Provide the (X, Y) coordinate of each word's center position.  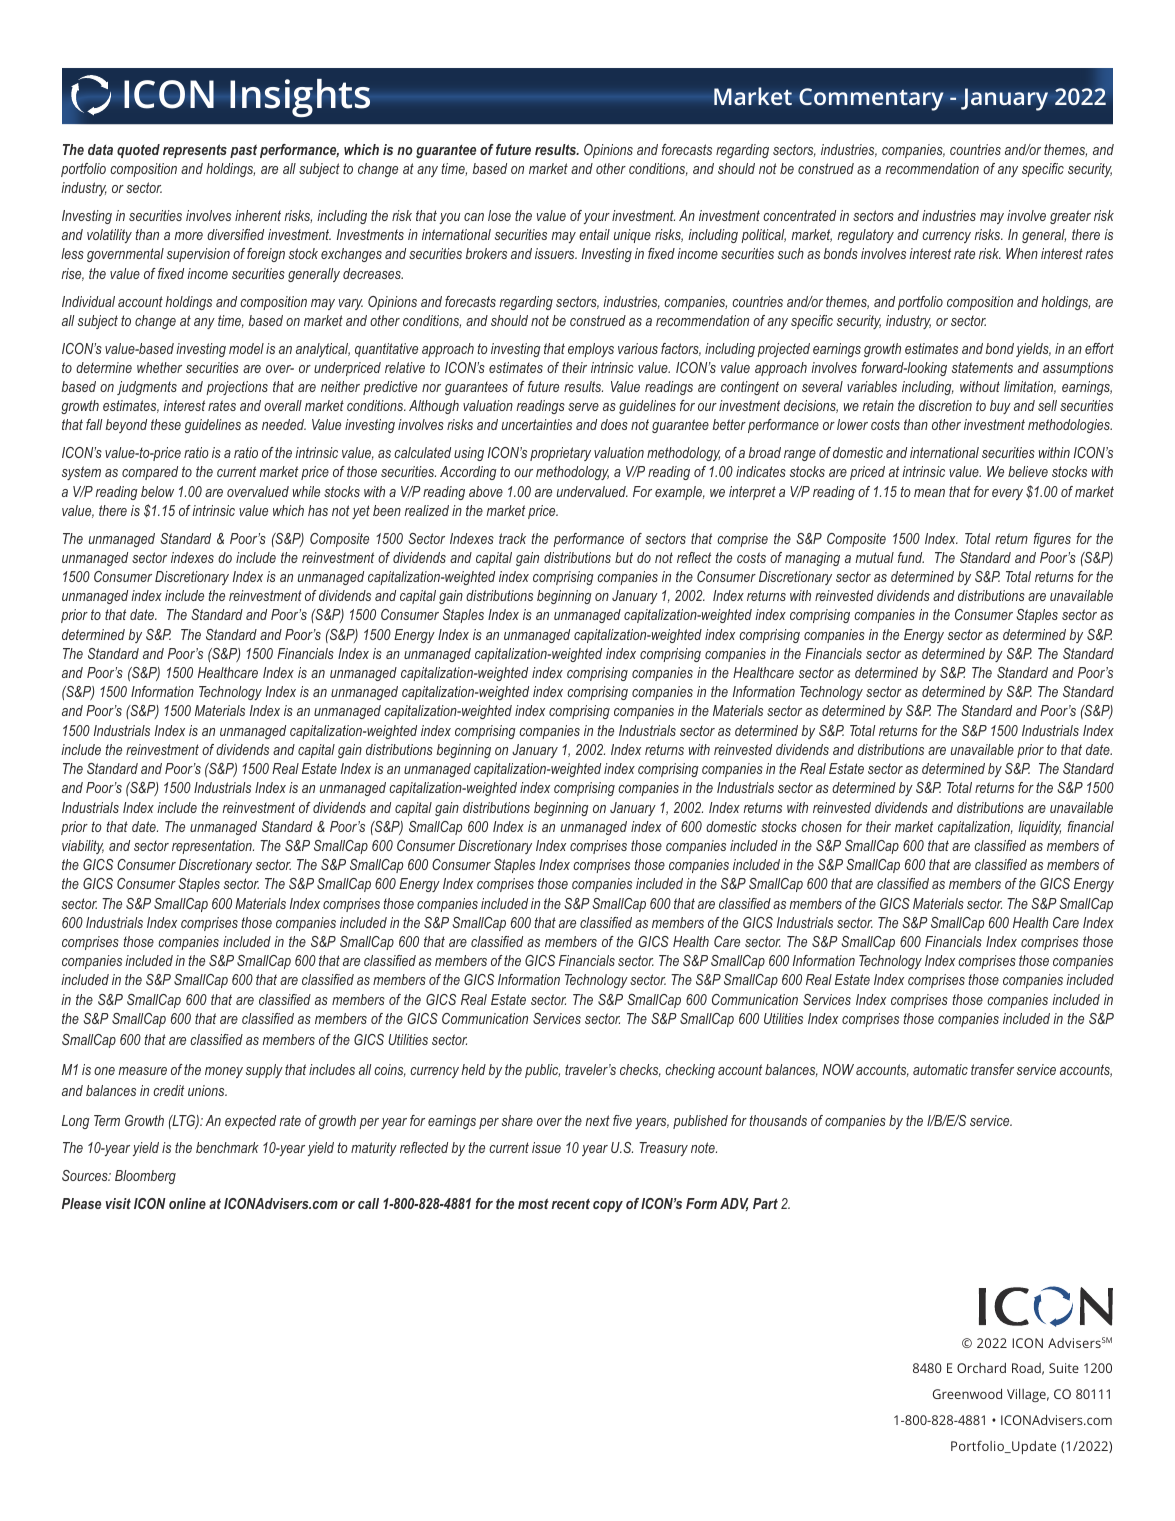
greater (1070, 217)
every (1007, 494)
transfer (992, 1069)
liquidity (1039, 828)
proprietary (560, 454)
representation (213, 847)
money (224, 1072)
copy (608, 1206)
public (542, 1071)
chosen (821, 826)
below (157, 491)
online (187, 1203)
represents (195, 151)
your (597, 218)
